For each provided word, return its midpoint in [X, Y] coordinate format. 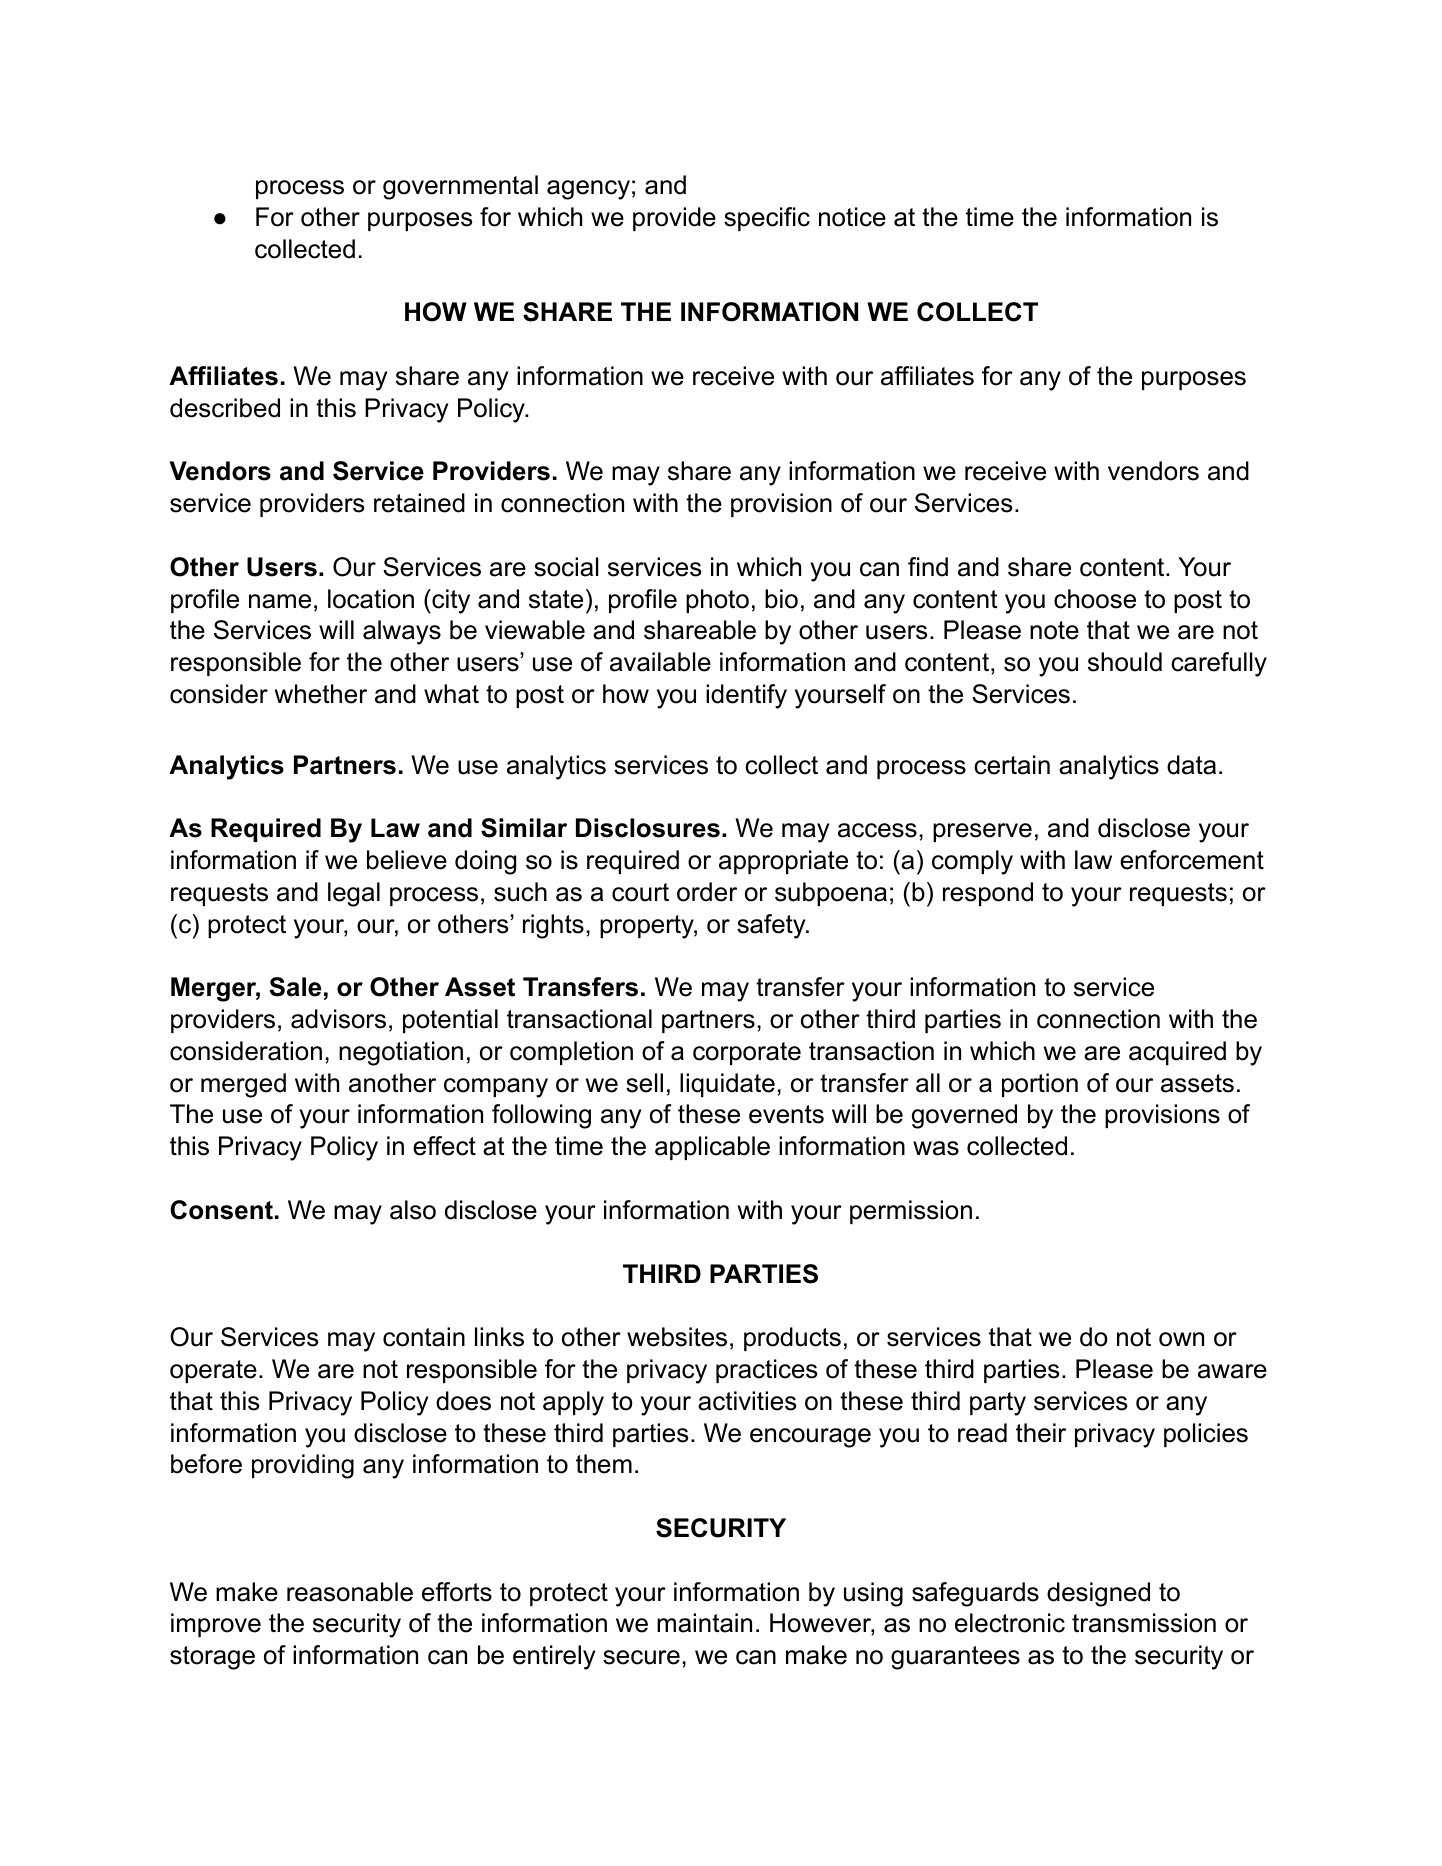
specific [767, 219]
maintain [704, 1623]
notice [852, 217]
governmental [460, 187]
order [707, 892]
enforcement [1192, 860]
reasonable [350, 1592]
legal [354, 894]
